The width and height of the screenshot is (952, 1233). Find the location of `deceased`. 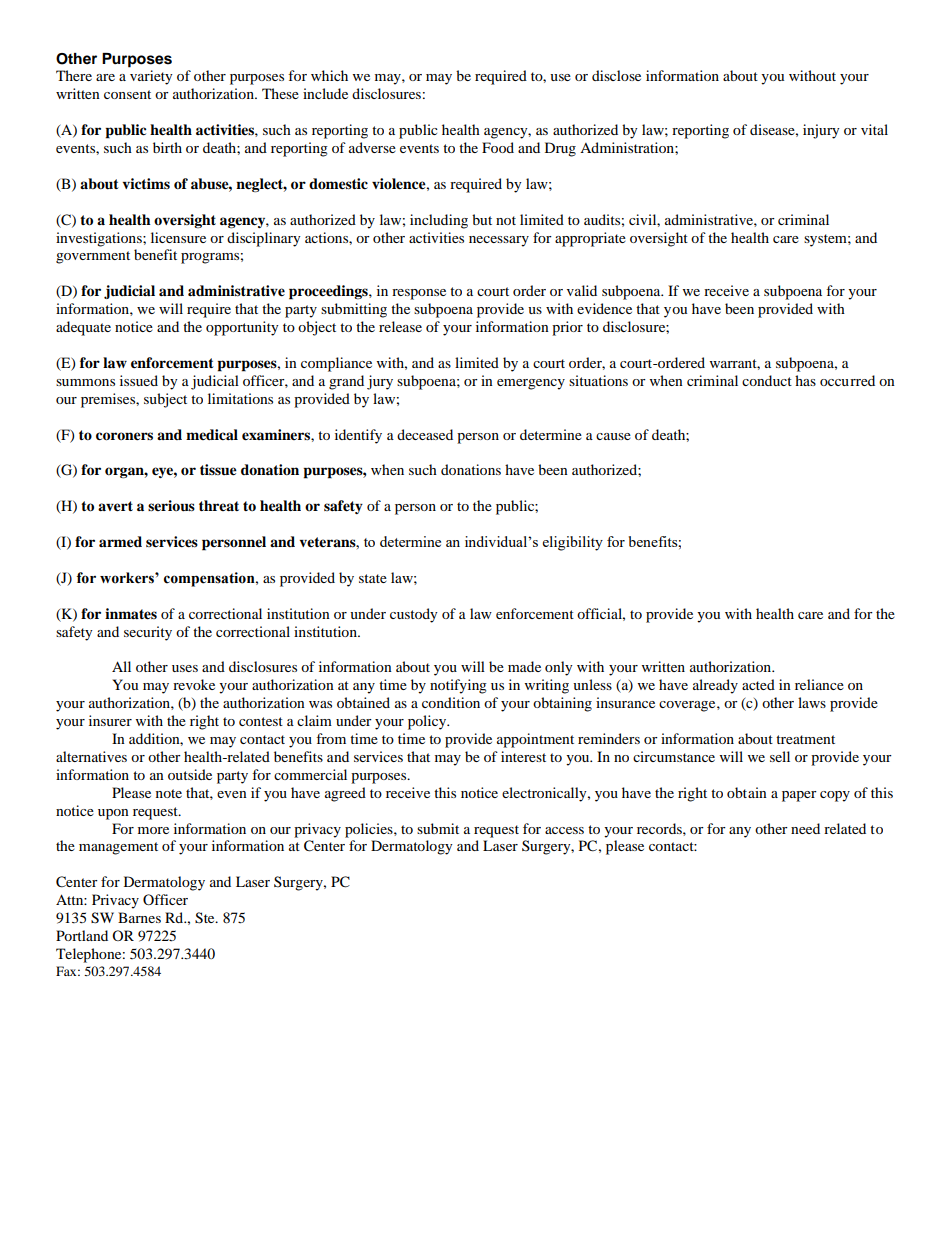

deceased is located at coordinates (425, 434).
